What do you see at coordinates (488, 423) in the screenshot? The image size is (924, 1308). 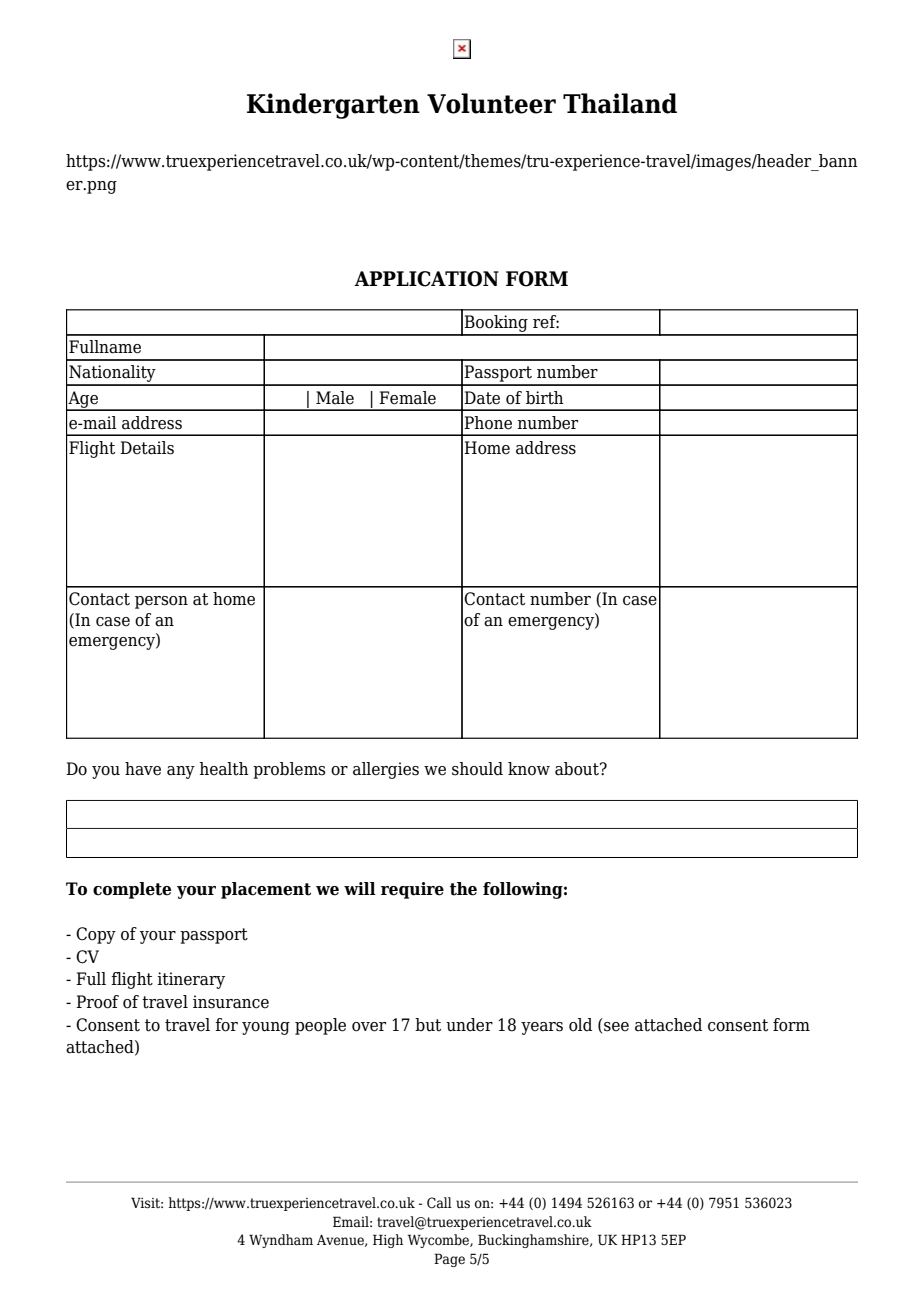 I see `Phone` at bounding box center [488, 423].
